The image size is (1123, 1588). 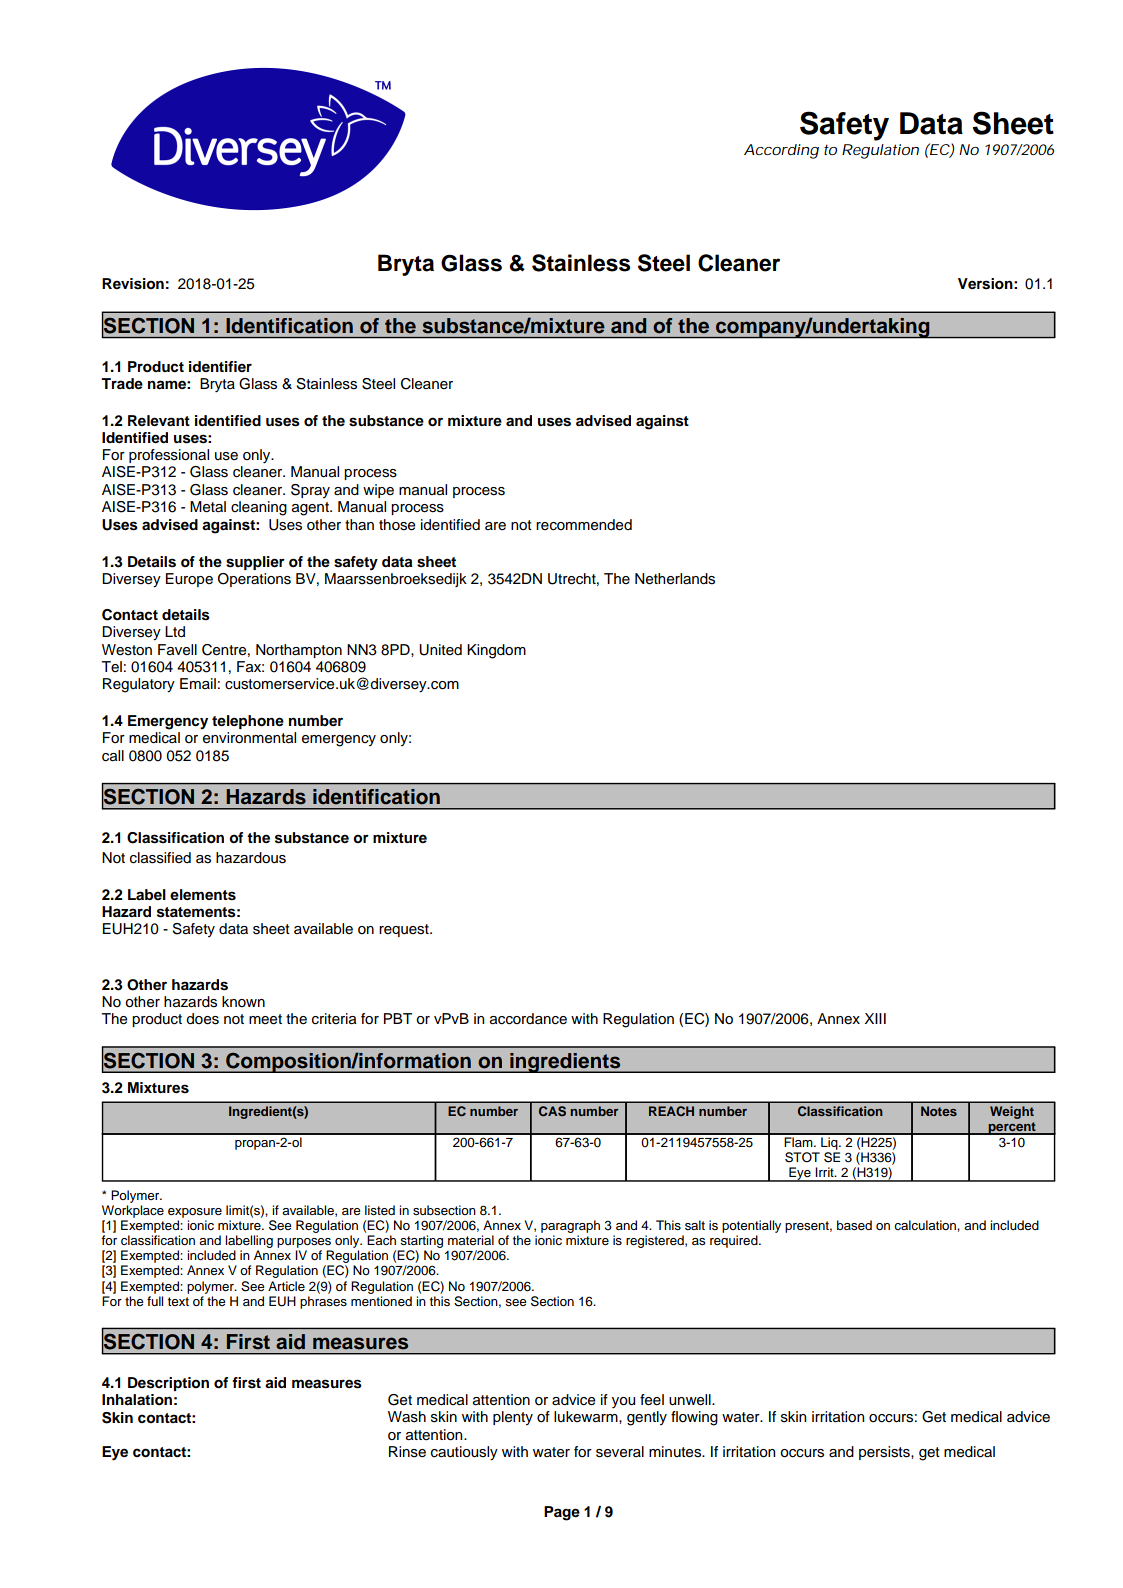 I want to click on Ltd, so click(x=175, y=632).
